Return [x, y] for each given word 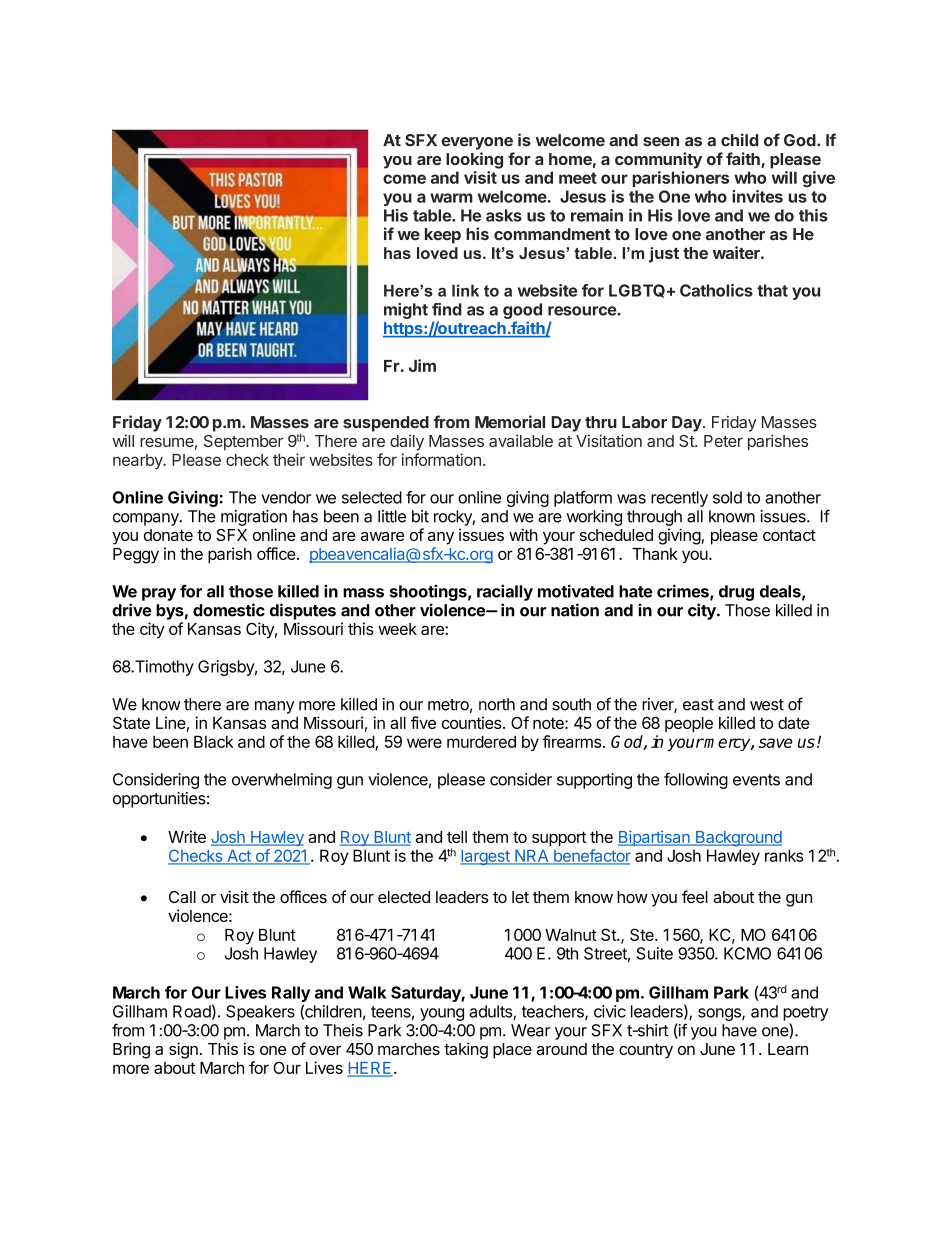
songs [720, 1014]
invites [757, 196]
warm [451, 198]
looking [474, 160]
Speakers [260, 1013]
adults [491, 1012]
